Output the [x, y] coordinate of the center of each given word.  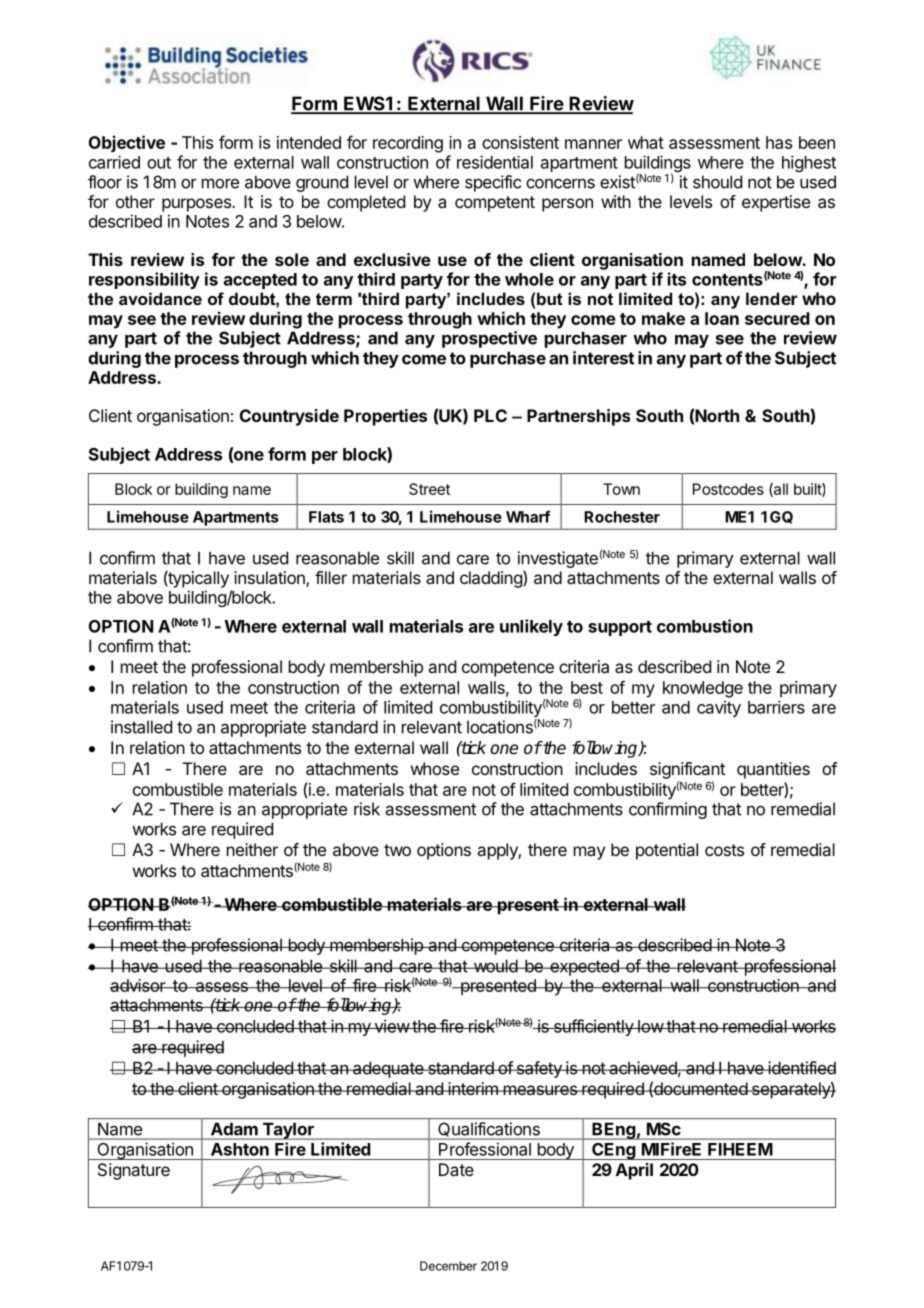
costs [724, 850]
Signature [134, 1171]
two [397, 850]
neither [252, 849]
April [634, 1171]
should [717, 182]
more [220, 183]
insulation [270, 579]
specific [493, 183]
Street [429, 489]
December [448, 1266]
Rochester [622, 517]
